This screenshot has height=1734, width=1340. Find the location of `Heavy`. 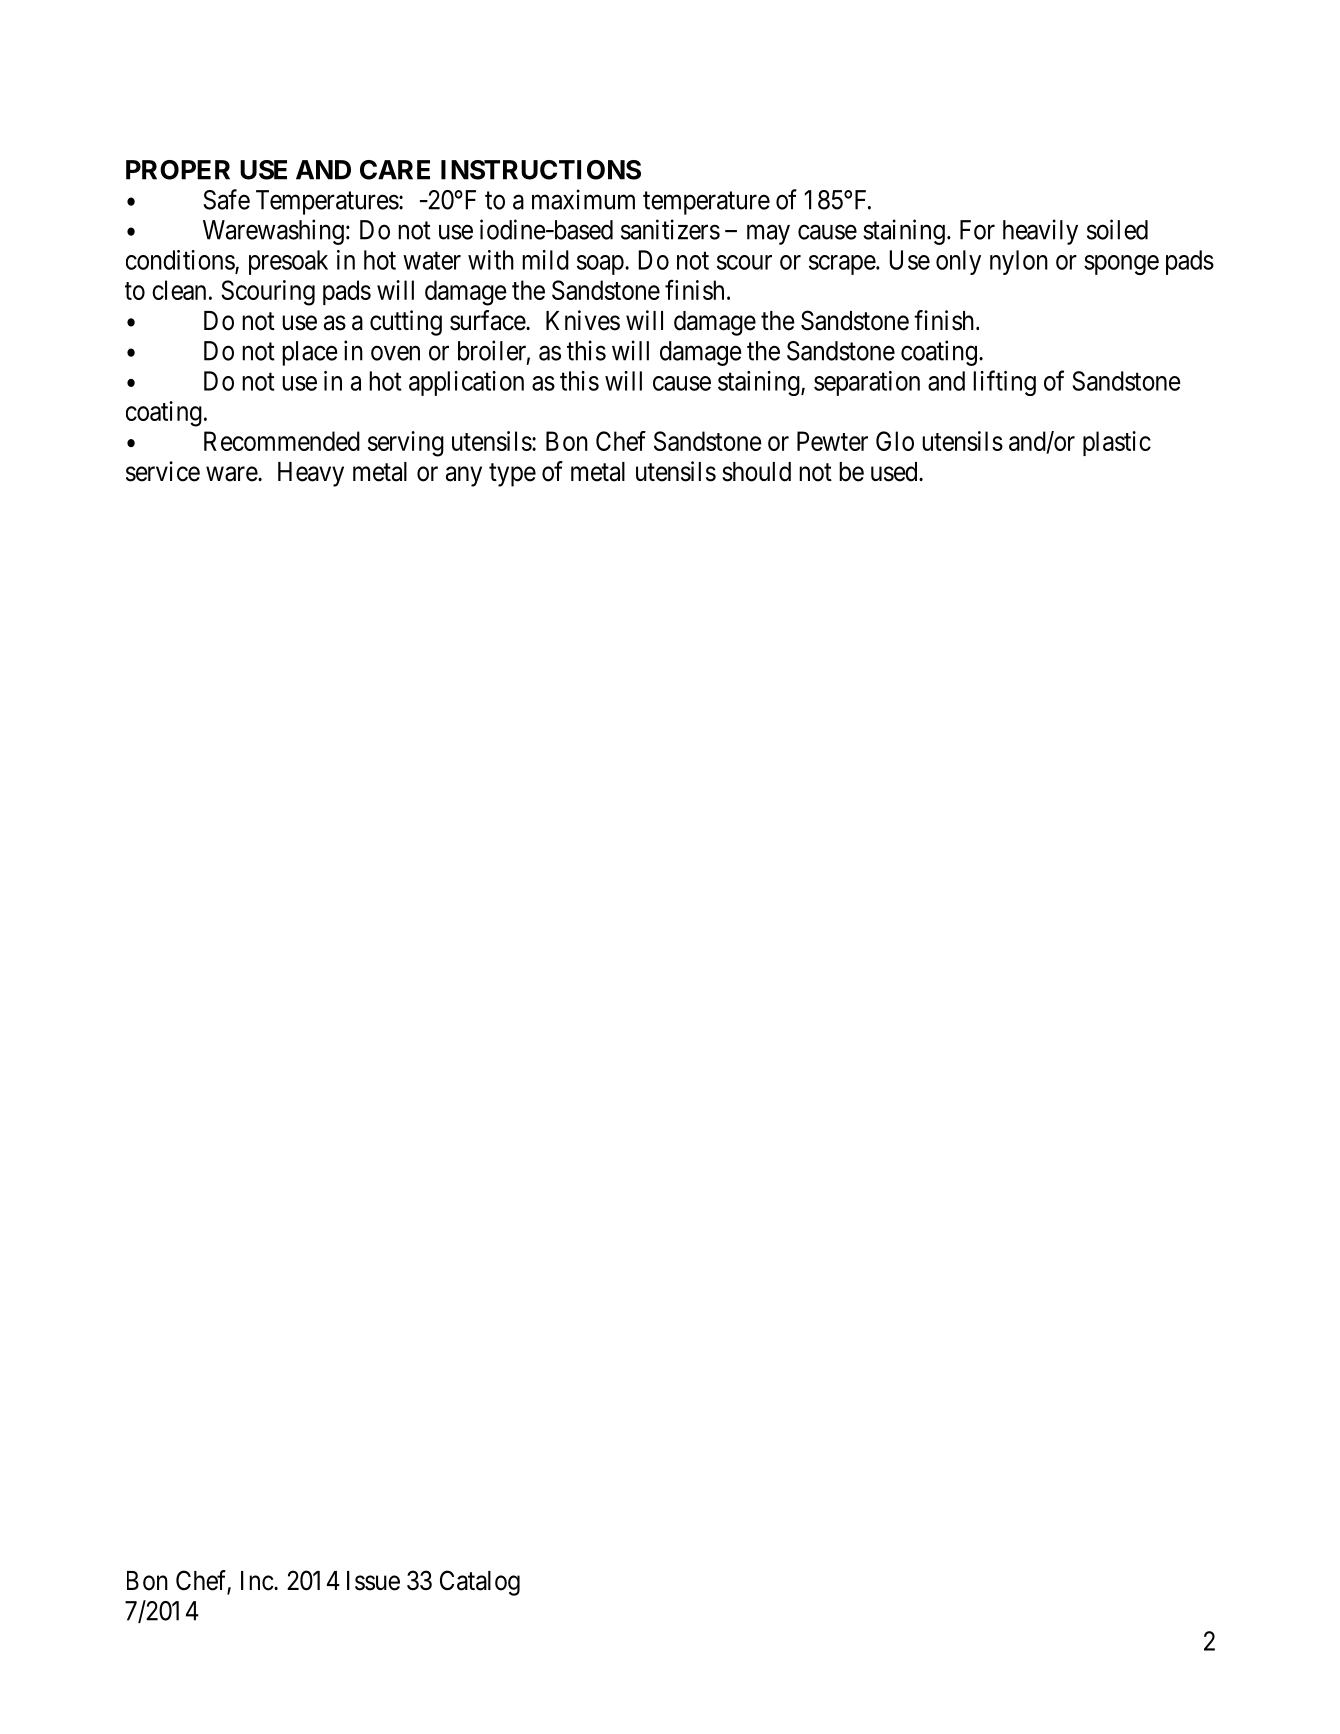

Heavy is located at coordinates (311, 474).
